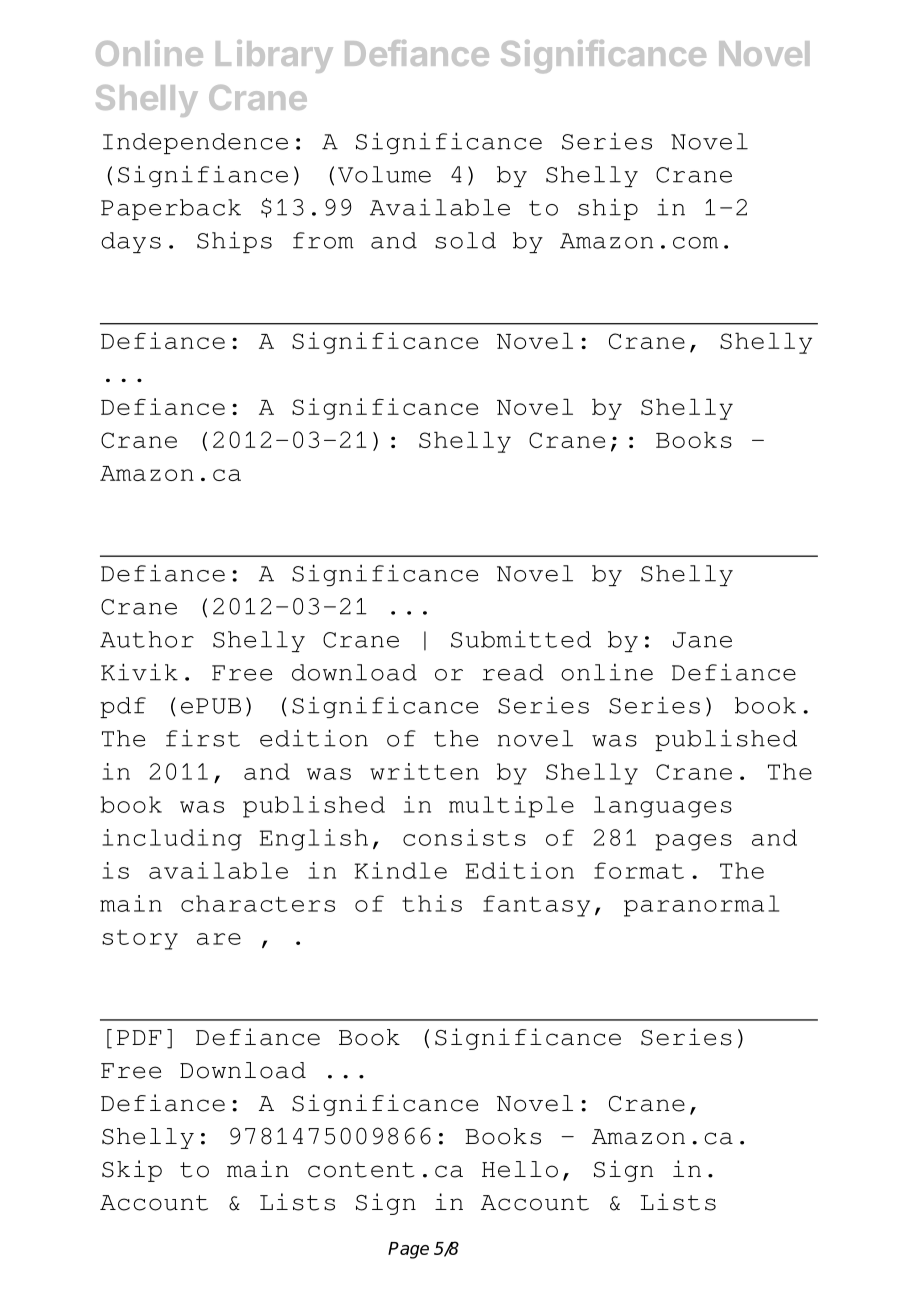 The height and width of the image is (1311, 924). Describe the element at coordinates (203, 738) in the image. I see `first` at that location.
